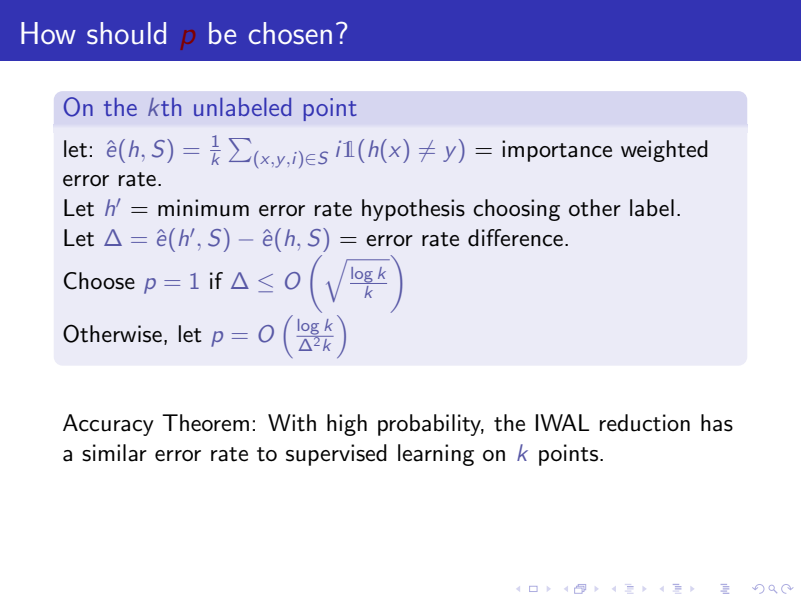  Describe the element at coordinates (645, 423) in the page. I see `reduction` at that location.
